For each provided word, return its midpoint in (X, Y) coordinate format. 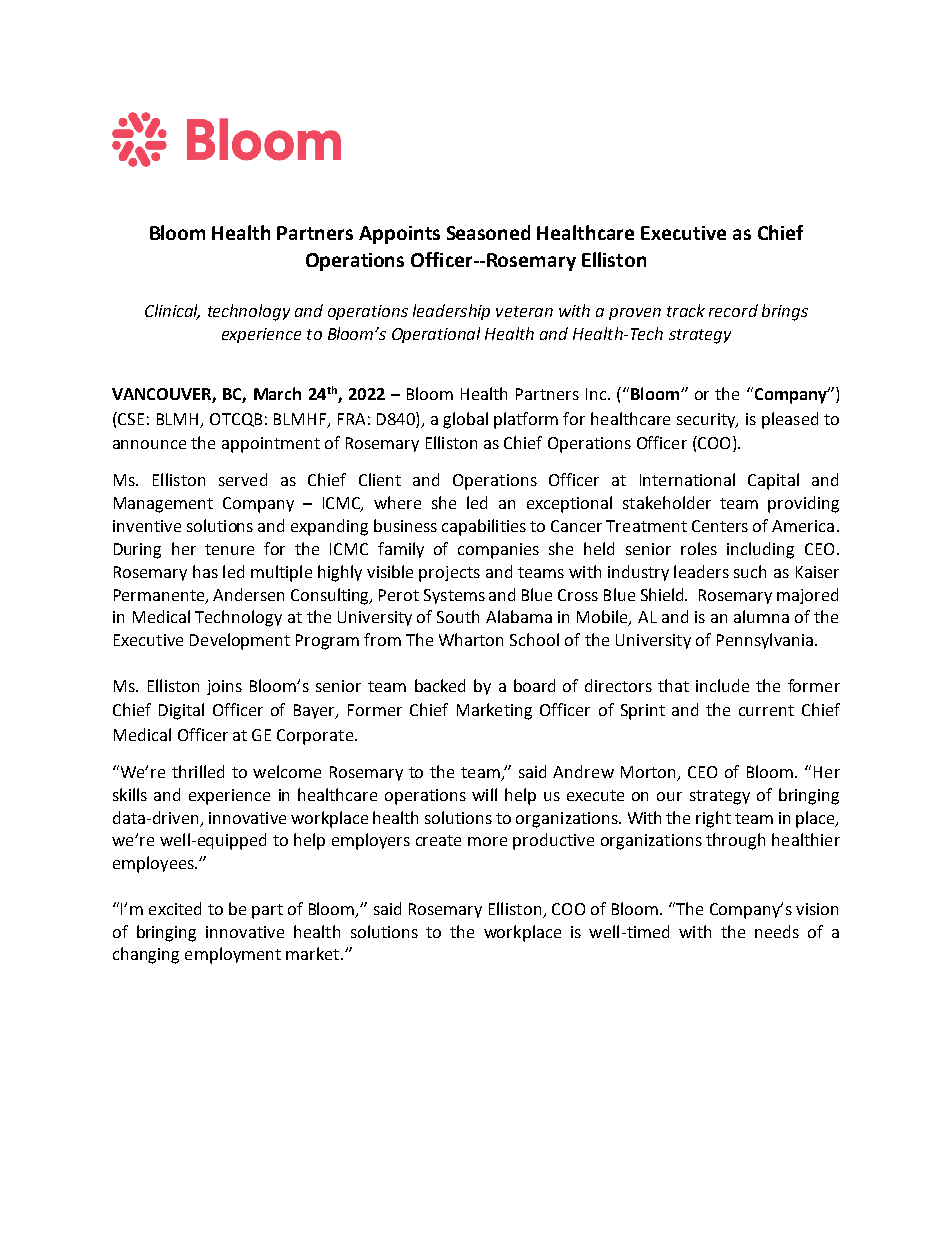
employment (233, 955)
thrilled (198, 771)
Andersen (248, 594)
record (733, 310)
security (707, 420)
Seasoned (488, 232)
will (484, 794)
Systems (454, 596)
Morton (650, 773)
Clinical (172, 312)
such (750, 571)
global (465, 420)
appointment (271, 445)
